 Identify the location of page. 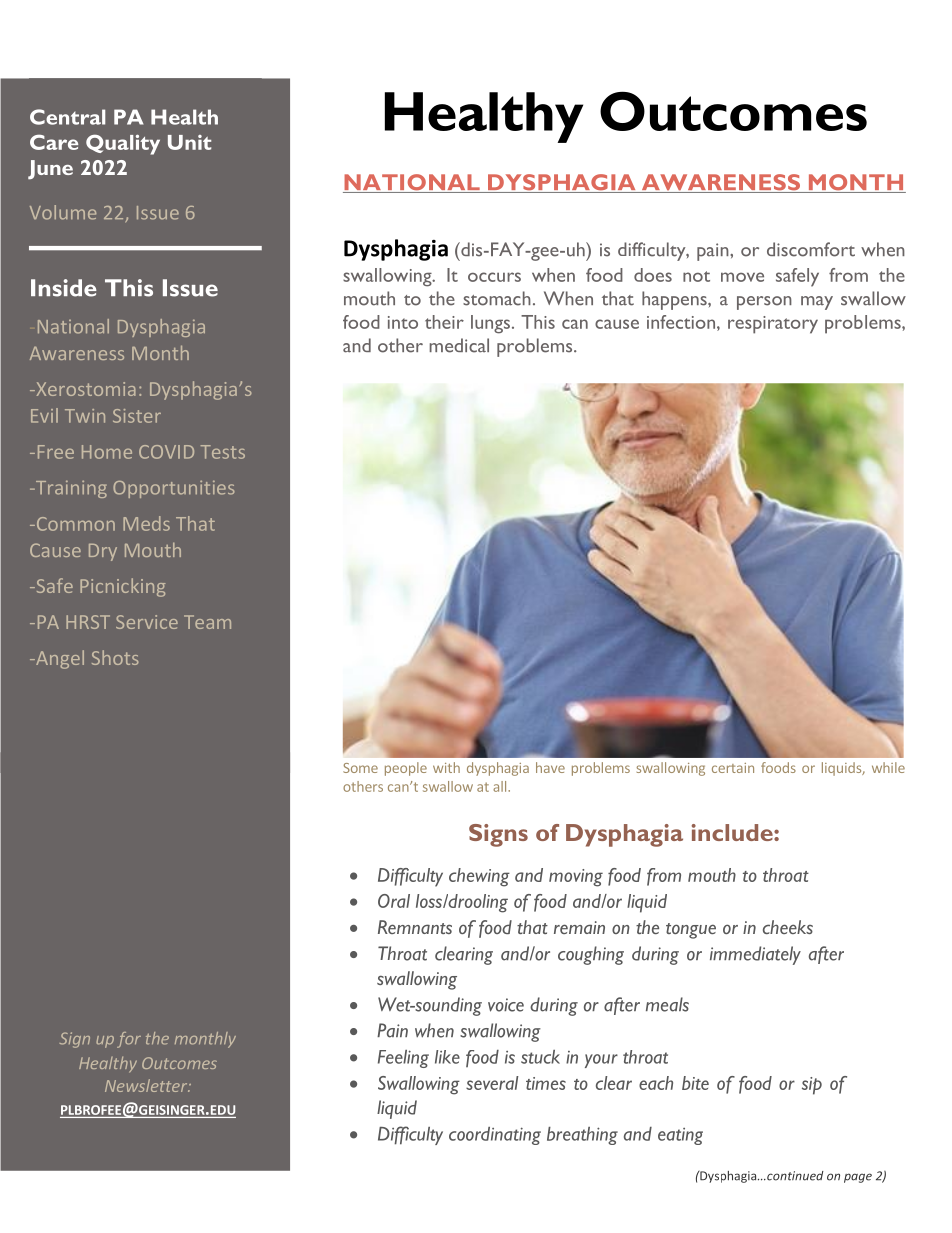
(858, 1178).
